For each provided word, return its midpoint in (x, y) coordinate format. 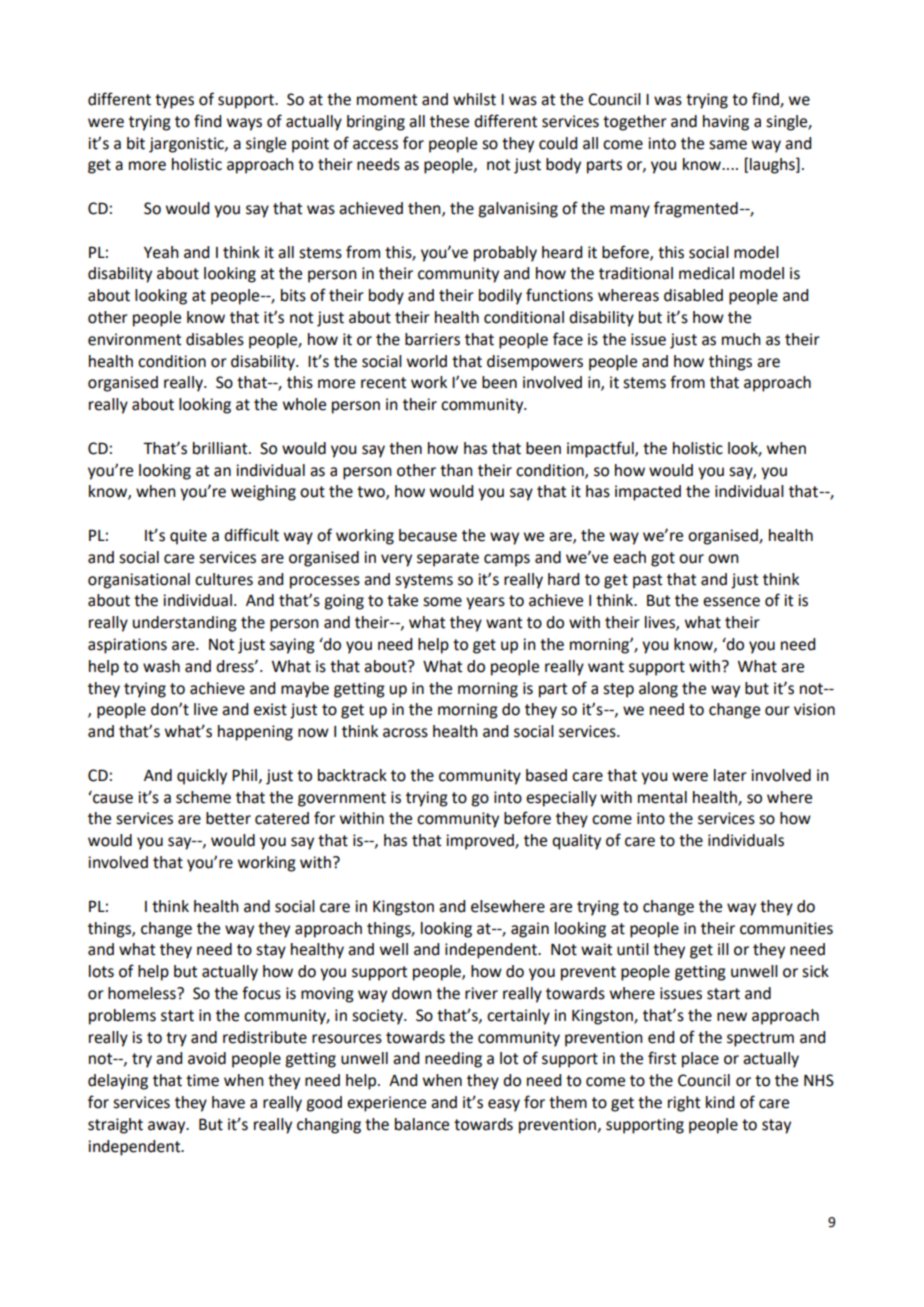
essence (731, 602)
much (741, 339)
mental (662, 797)
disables (215, 339)
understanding (185, 624)
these (449, 121)
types (174, 101)
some (442, 602)
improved (481, 842)
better (228, 818)
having (726, 123)
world (427, 361)
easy (504, 1105)
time (202, 1080)
